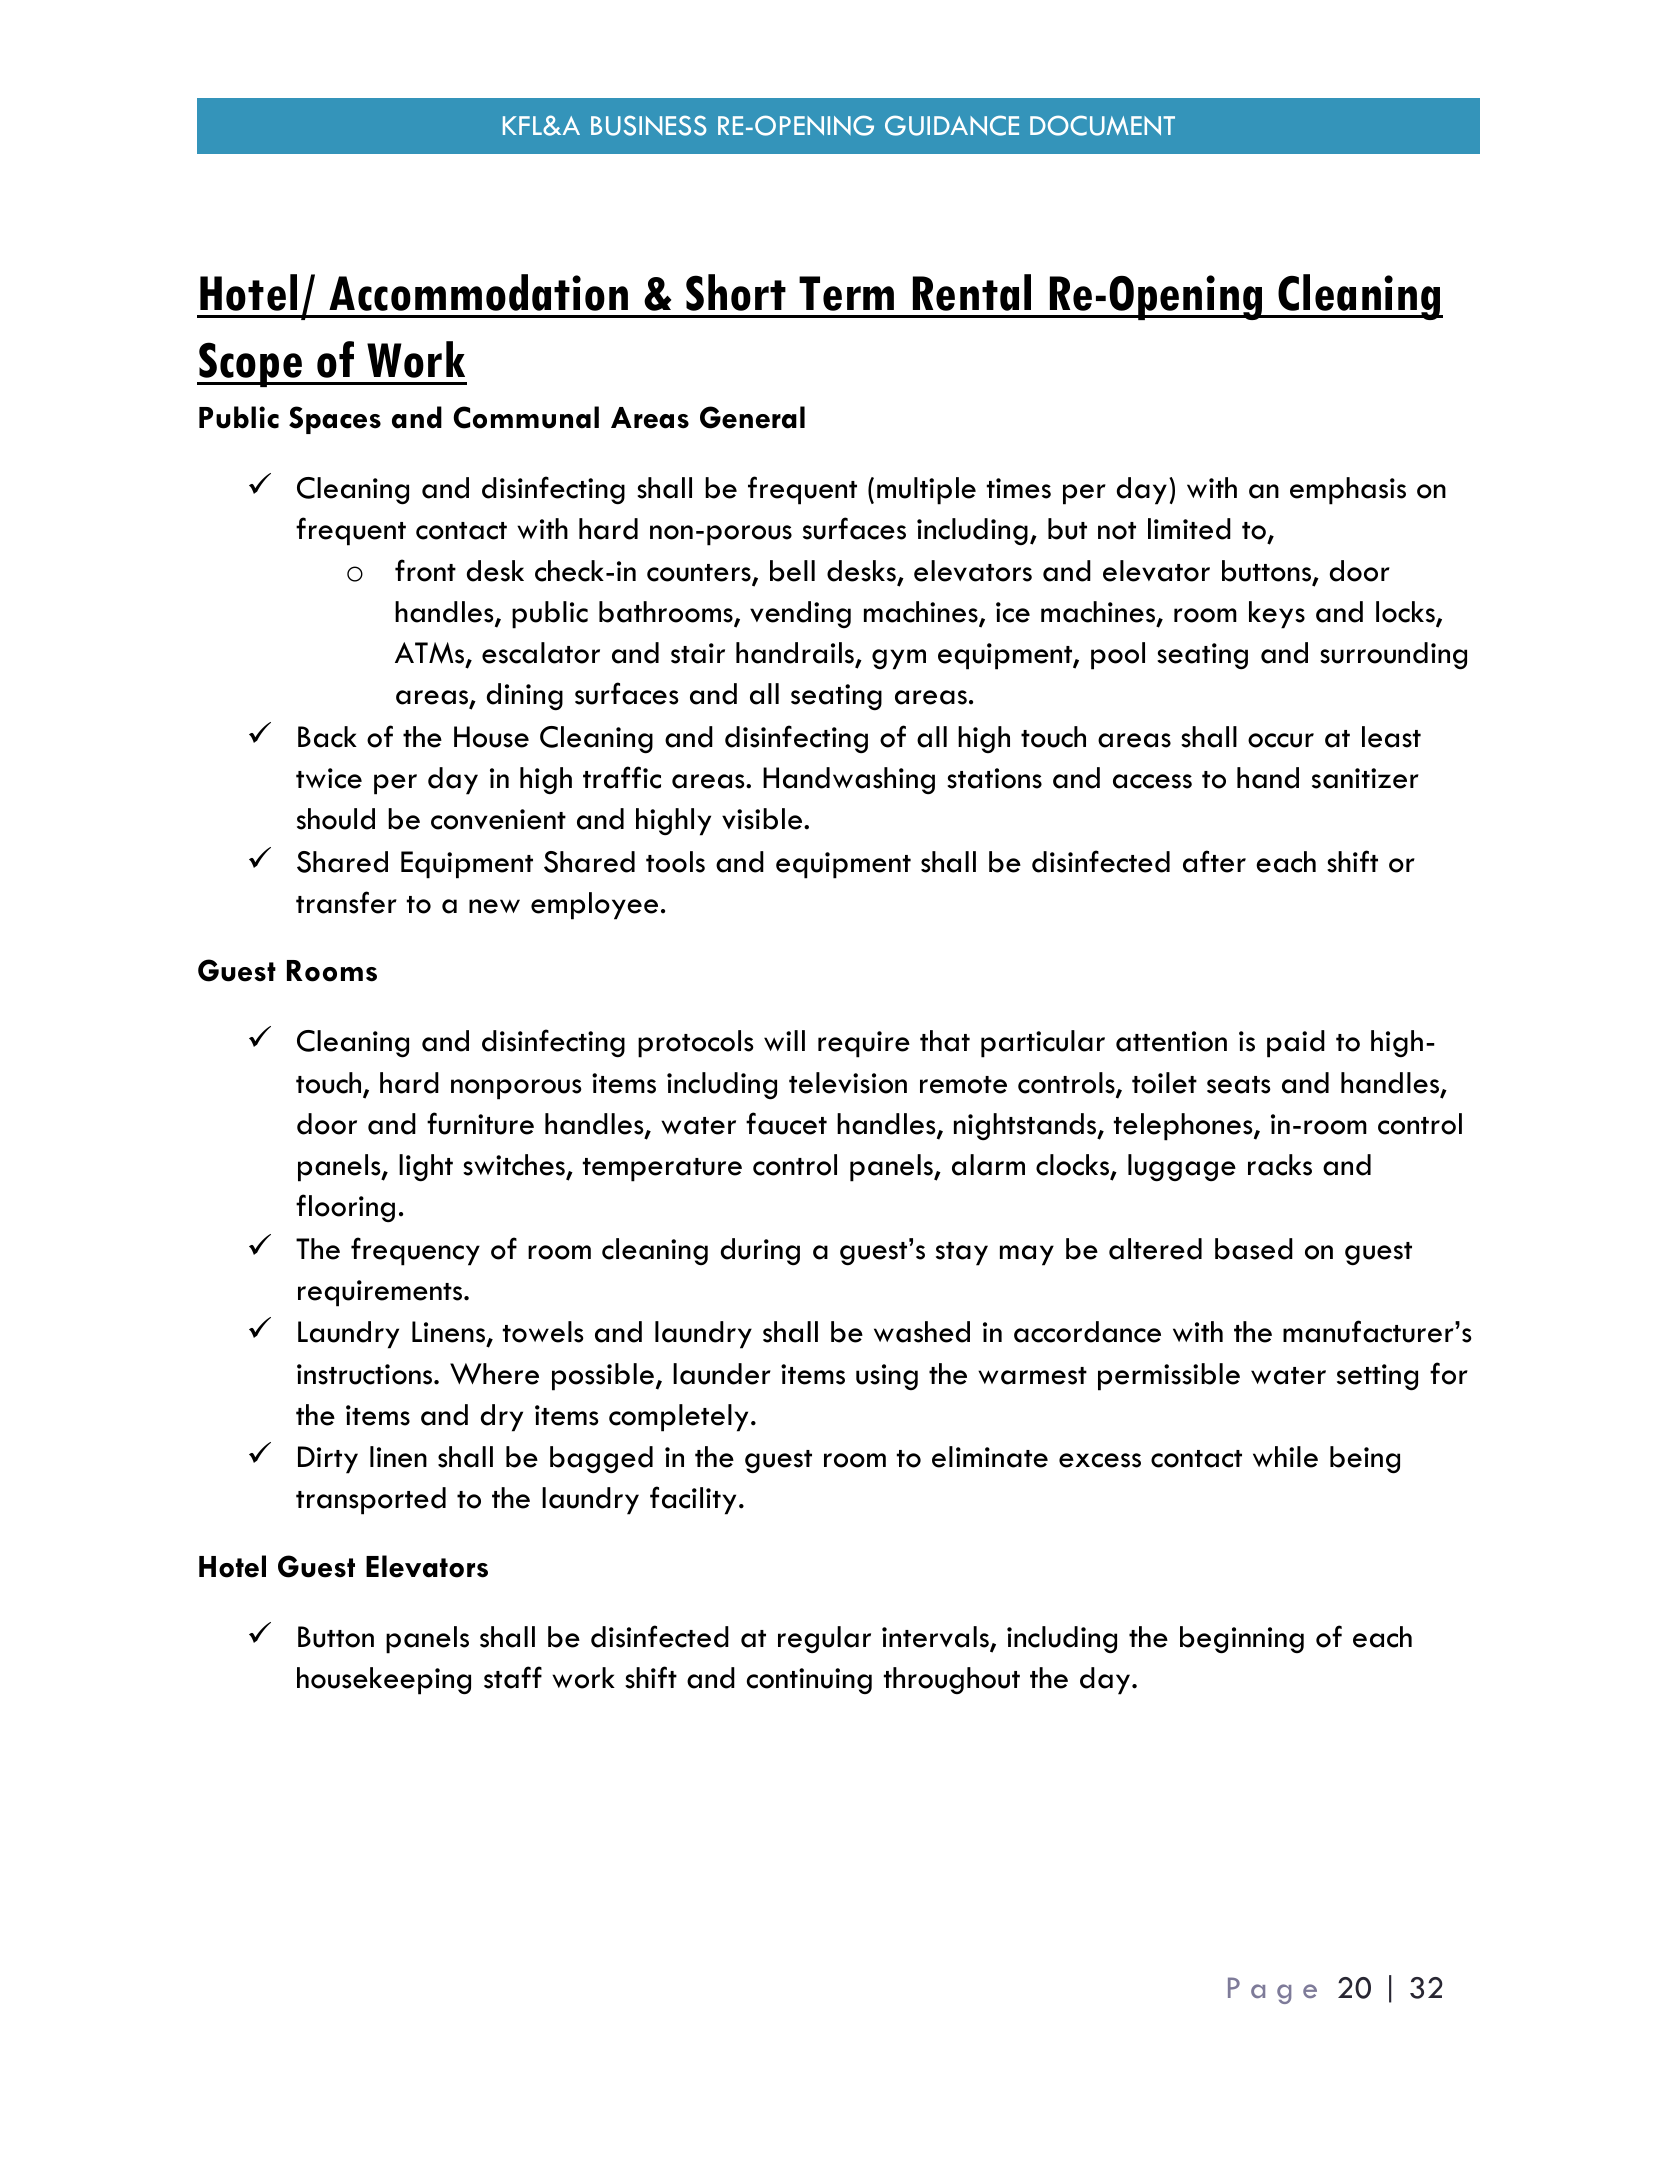 The height and width of the image is (2170, 1677). I want to click on staff, so click(513, 1677).
